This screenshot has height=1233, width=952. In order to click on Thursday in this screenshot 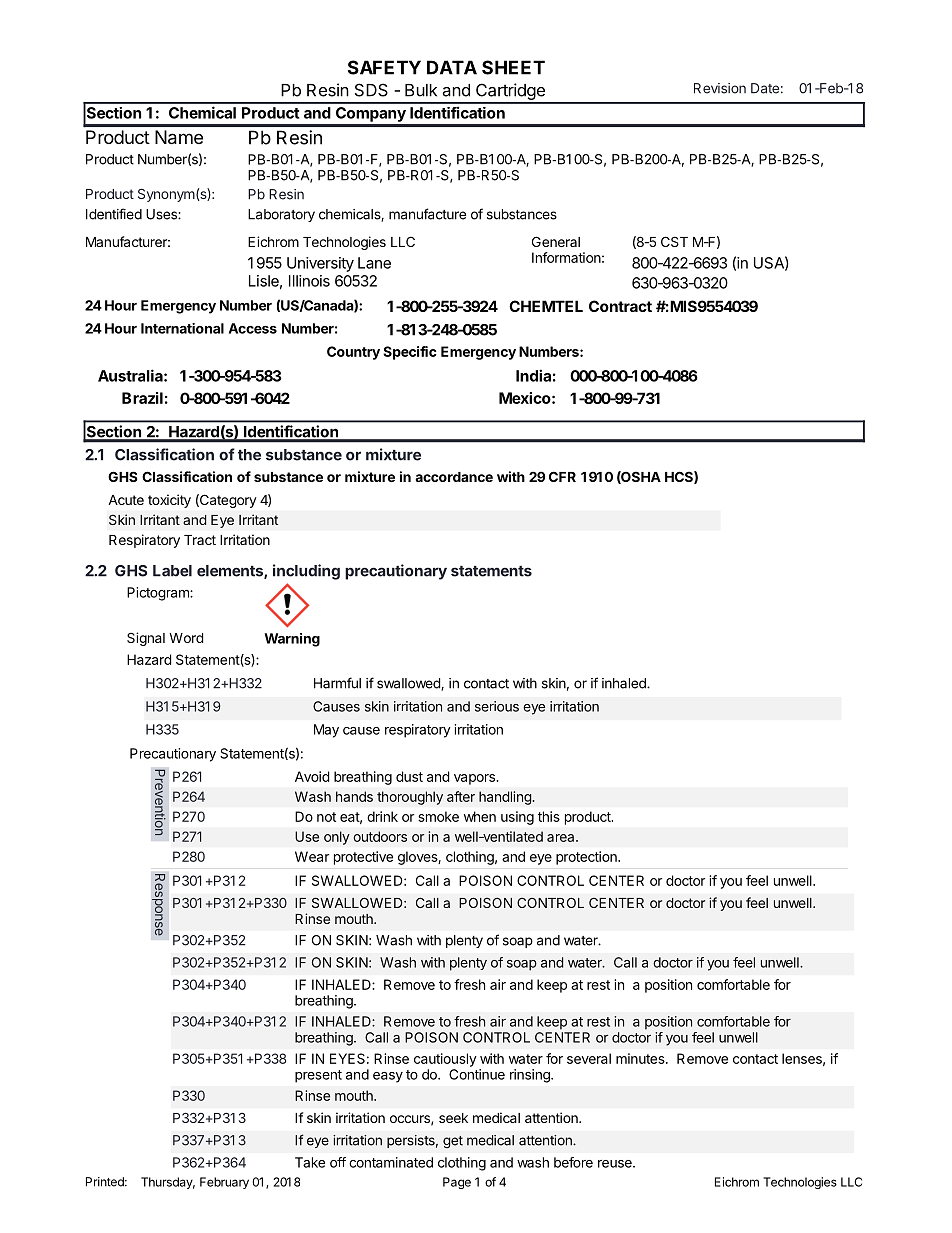, I will do `click(168, 1183)`.
